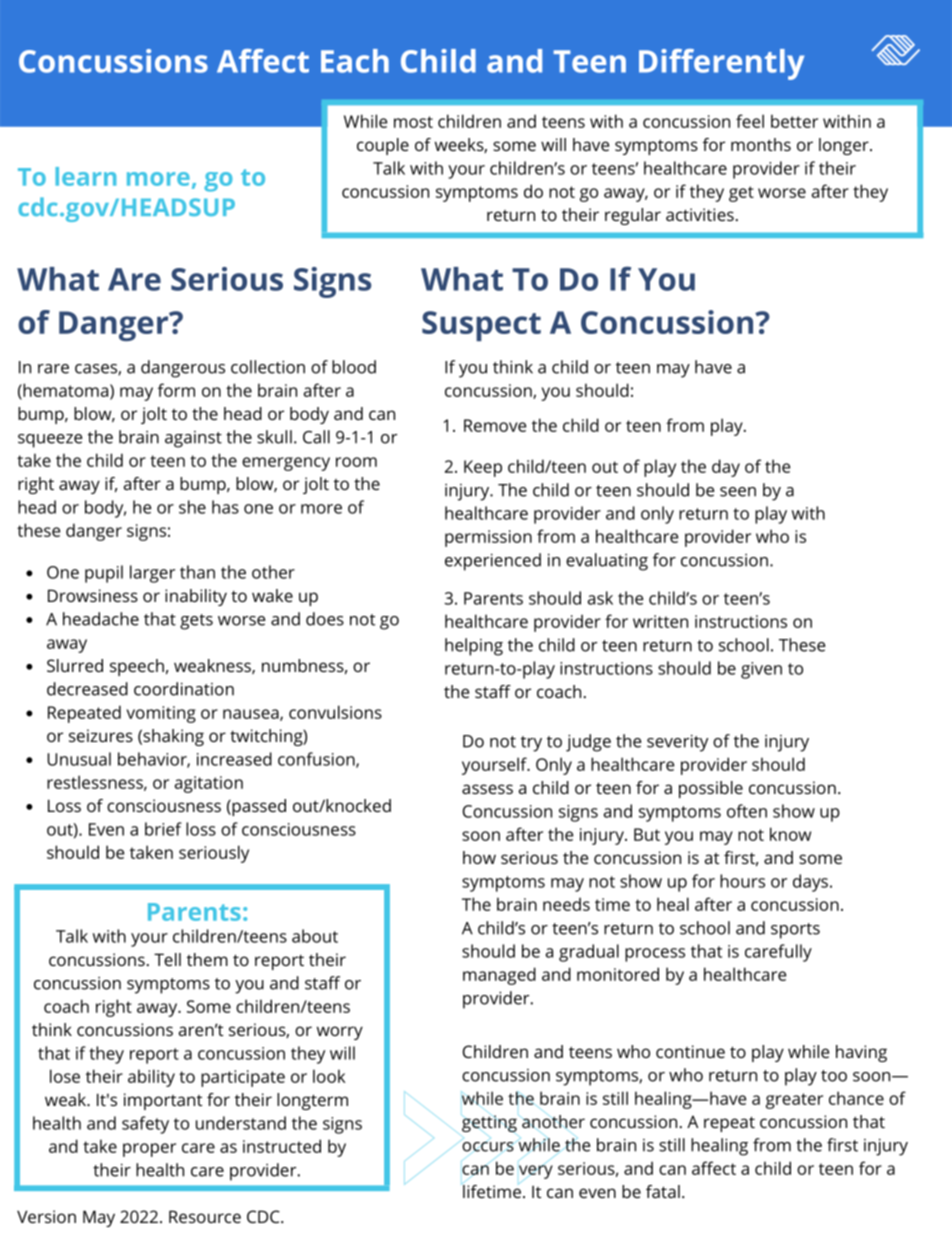 This screenshot has height=1233, width=952. Describe the element at coordinates (474, 647) in the screenshot. I see `helping` at that location.
